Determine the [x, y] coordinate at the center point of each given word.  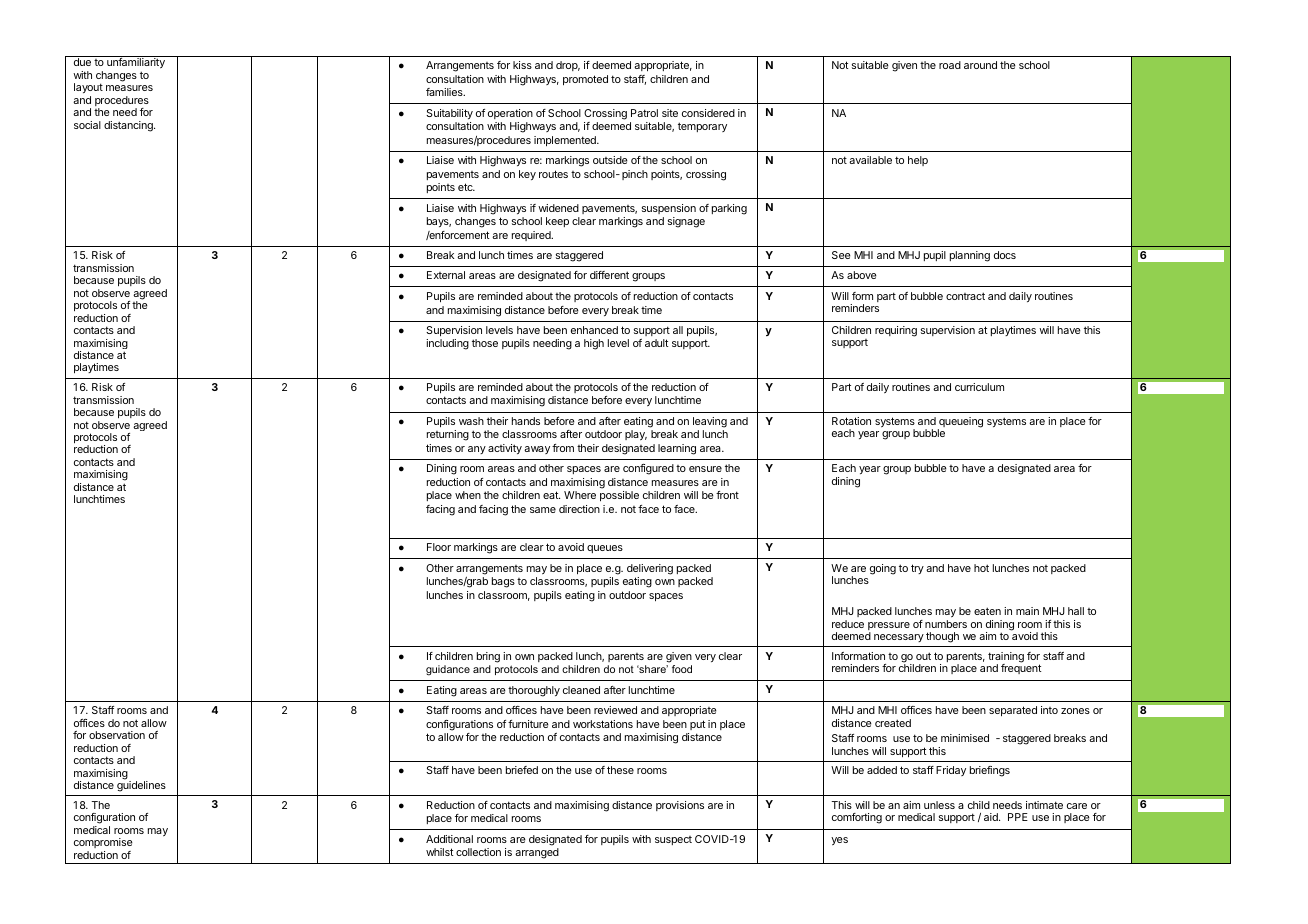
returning [448, 435]
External [446, 275]
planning [970, 256]
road [950, 65]
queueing [960, 423]
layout [88, 88]
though [942, 637]
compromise [103, 843]
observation [117, 735]
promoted [585, 80]
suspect [673, 840]
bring [488, 657]
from [563, 448]
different [609, 275]
